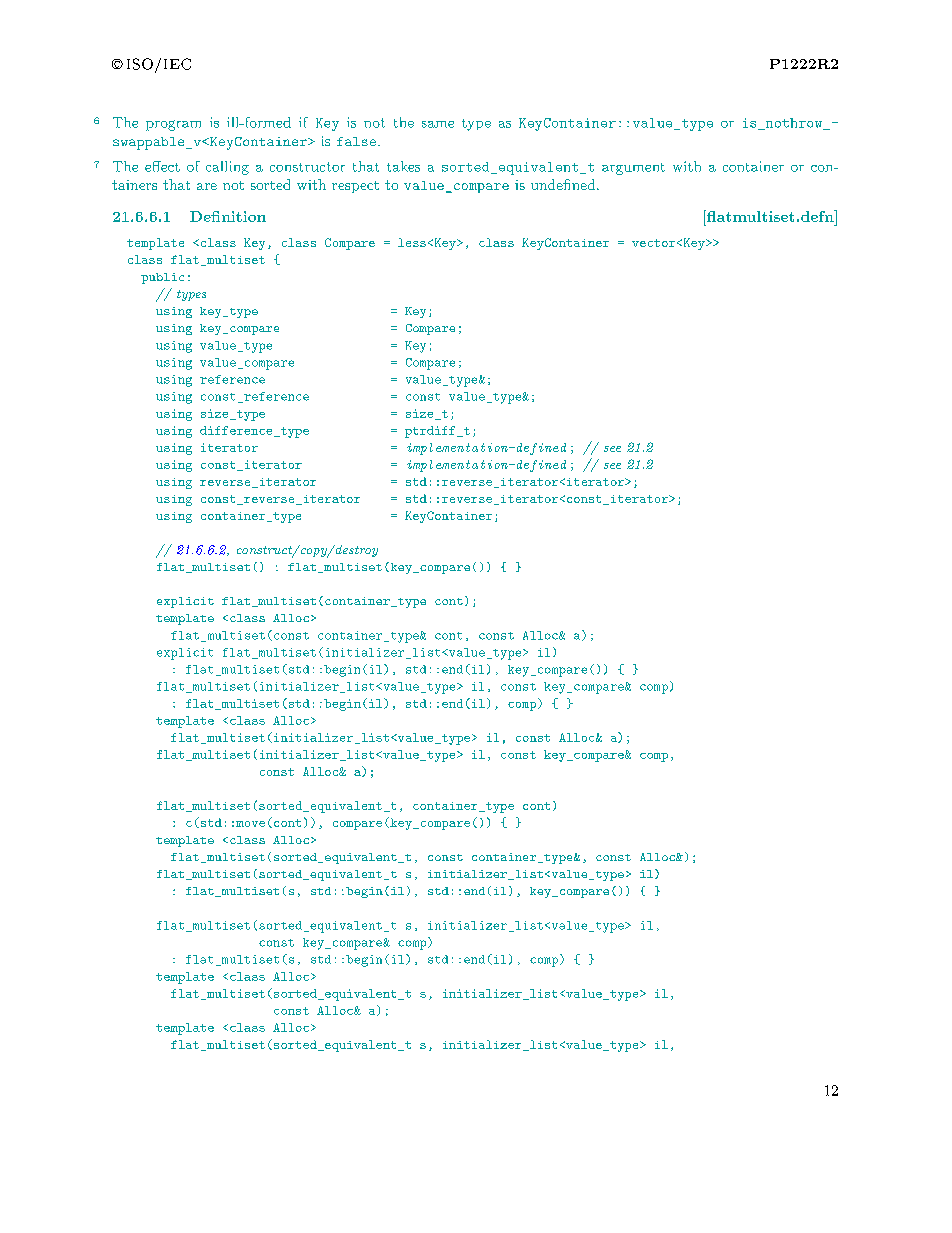 This screenshot has width=952, height=1233. What do you see at coordinates (173, 125) in the screenshot?
I see `program` at bounding box center [173, 125].
